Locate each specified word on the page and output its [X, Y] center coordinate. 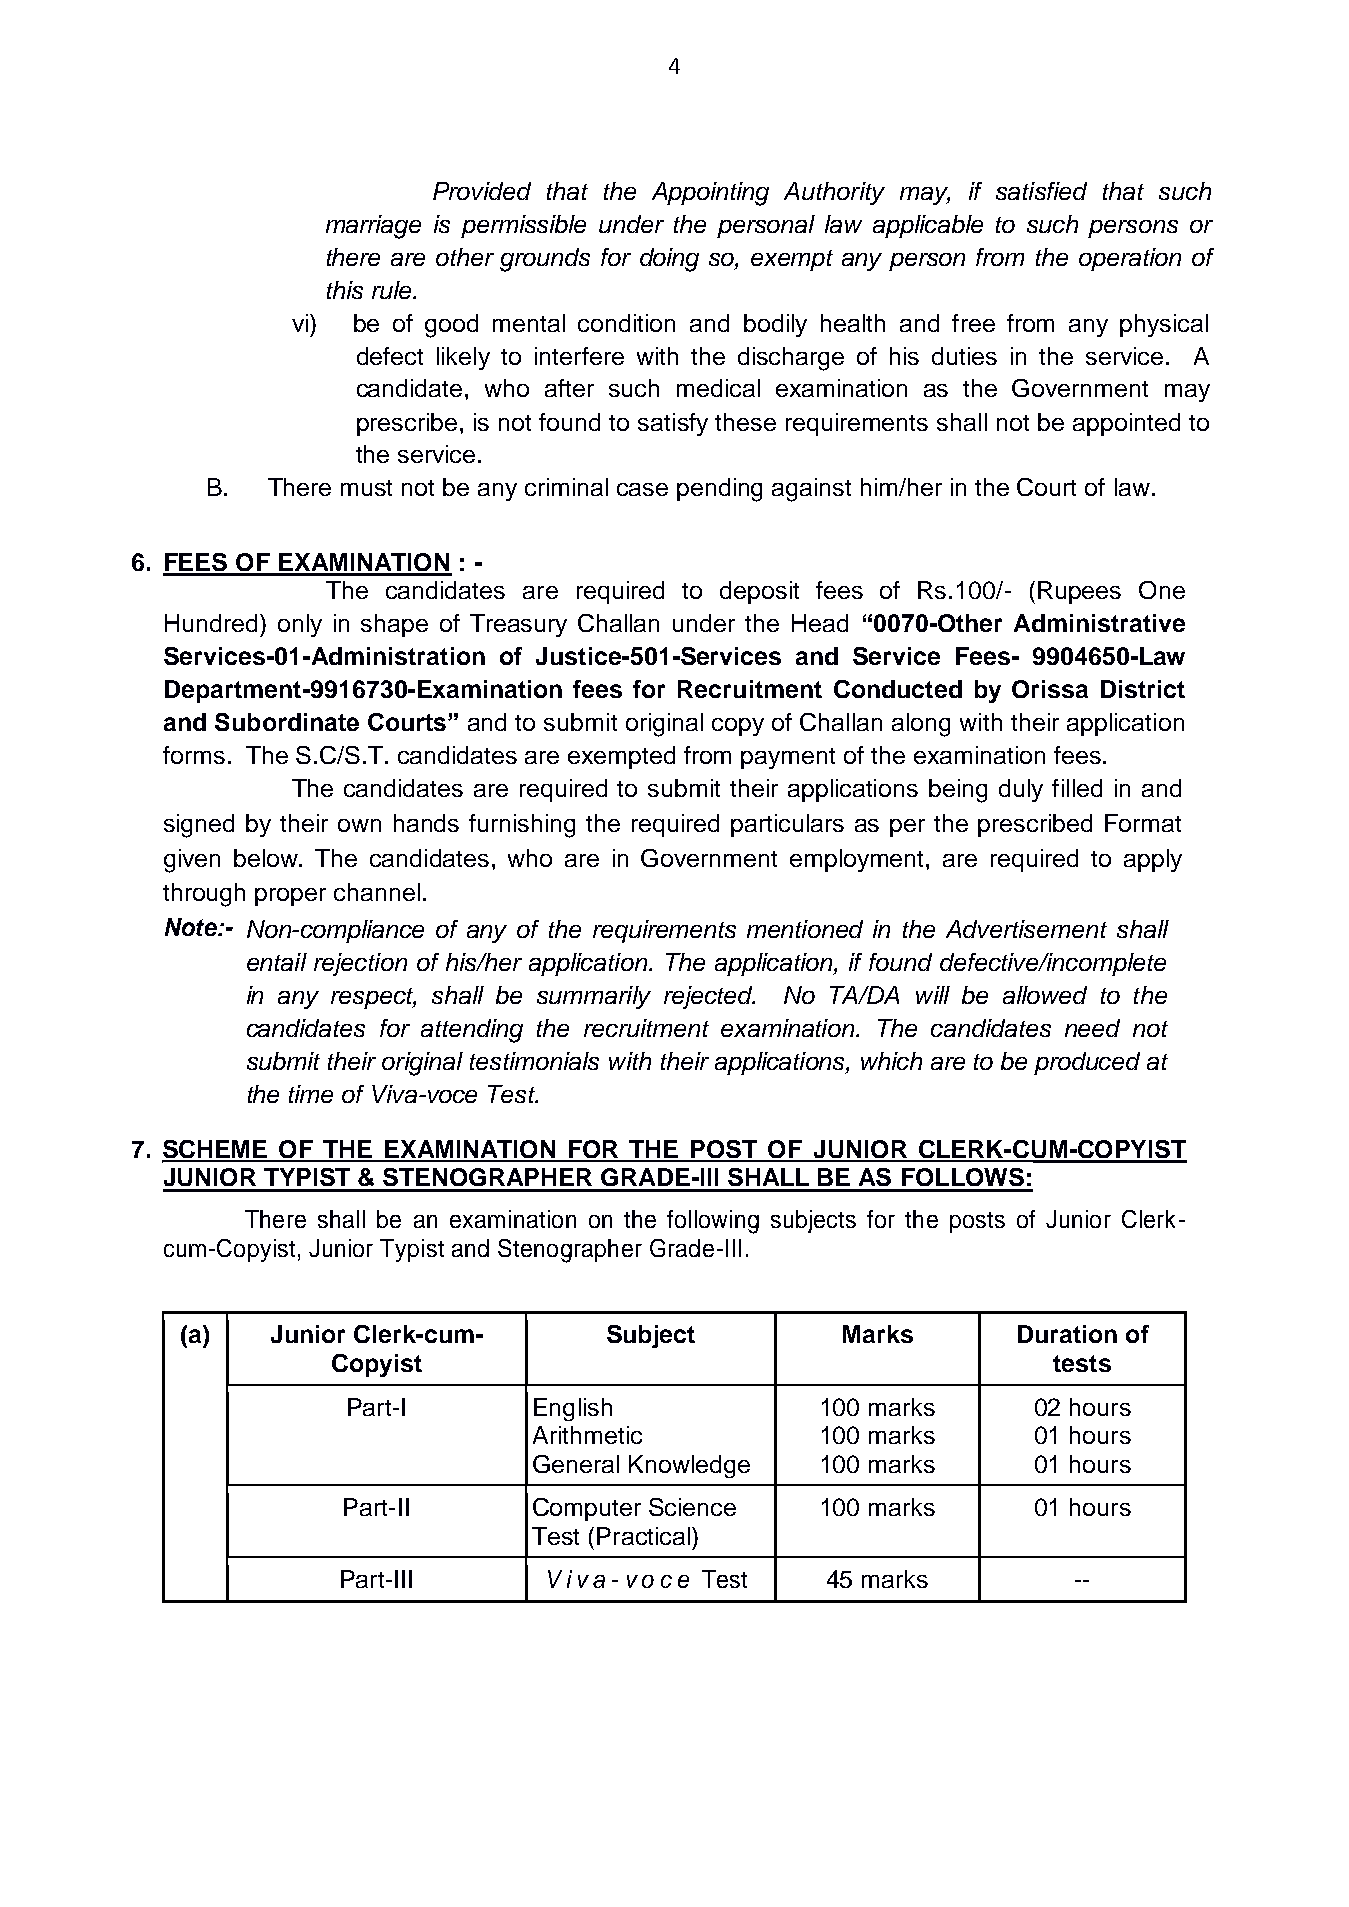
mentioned [805, 929]
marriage [373, 227]
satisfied [1041, 191]
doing [669, 260]
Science [692, 1507]
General [576, 1464]
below [267, 858]
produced [1087, 1063]
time [311, 1094]
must [366, 488]
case [642, 489]
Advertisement [1026, 929]
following [713, 1222]
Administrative [1099, 623]
